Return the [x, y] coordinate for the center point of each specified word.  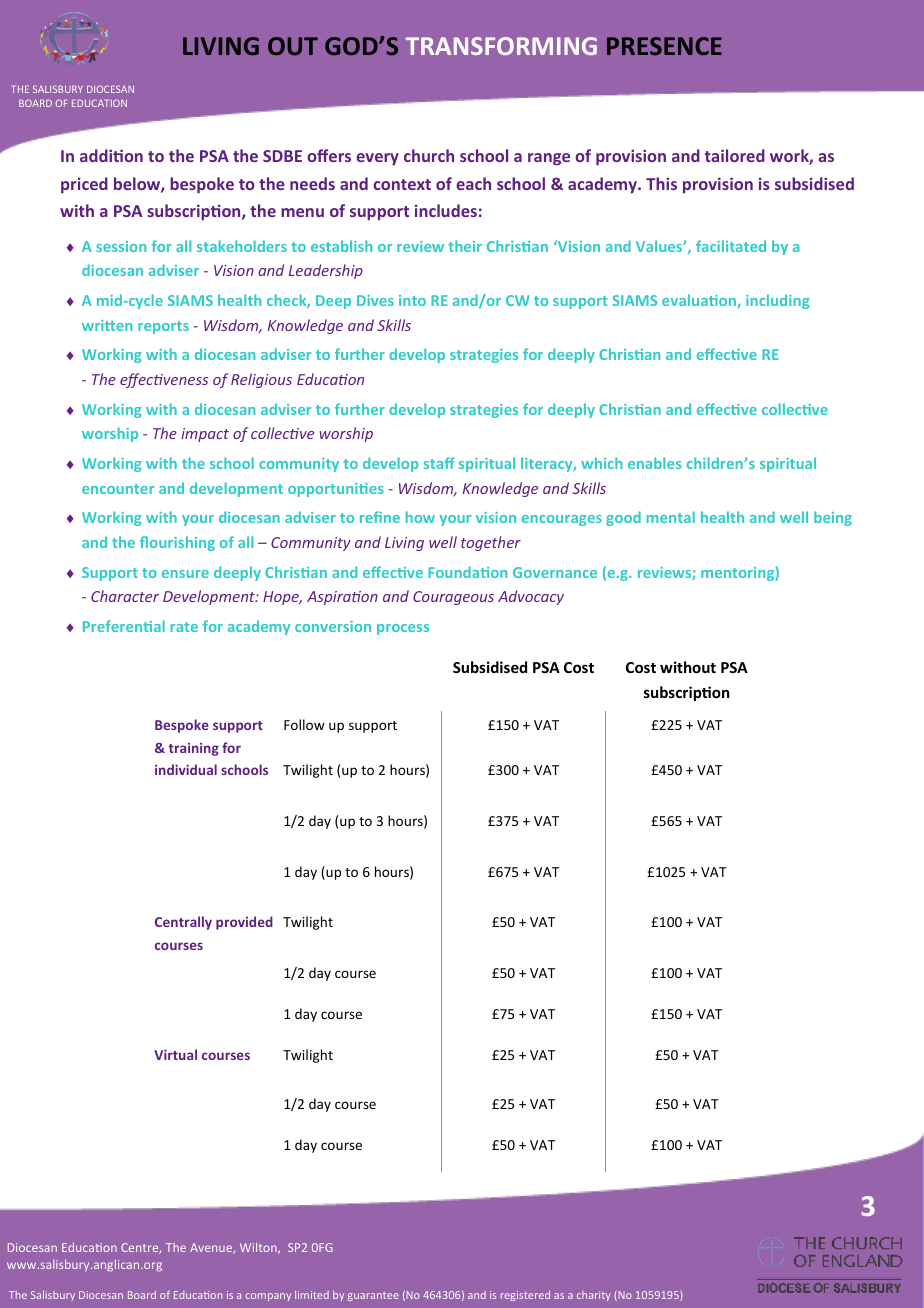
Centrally [183, 923]
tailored [735, 155]
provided [244, 923]
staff [439, 463]
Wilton [259, 1248]
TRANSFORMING [501, 46]
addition [111, 155]
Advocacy [531, 597]
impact [205, 435]
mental [671, 517]
